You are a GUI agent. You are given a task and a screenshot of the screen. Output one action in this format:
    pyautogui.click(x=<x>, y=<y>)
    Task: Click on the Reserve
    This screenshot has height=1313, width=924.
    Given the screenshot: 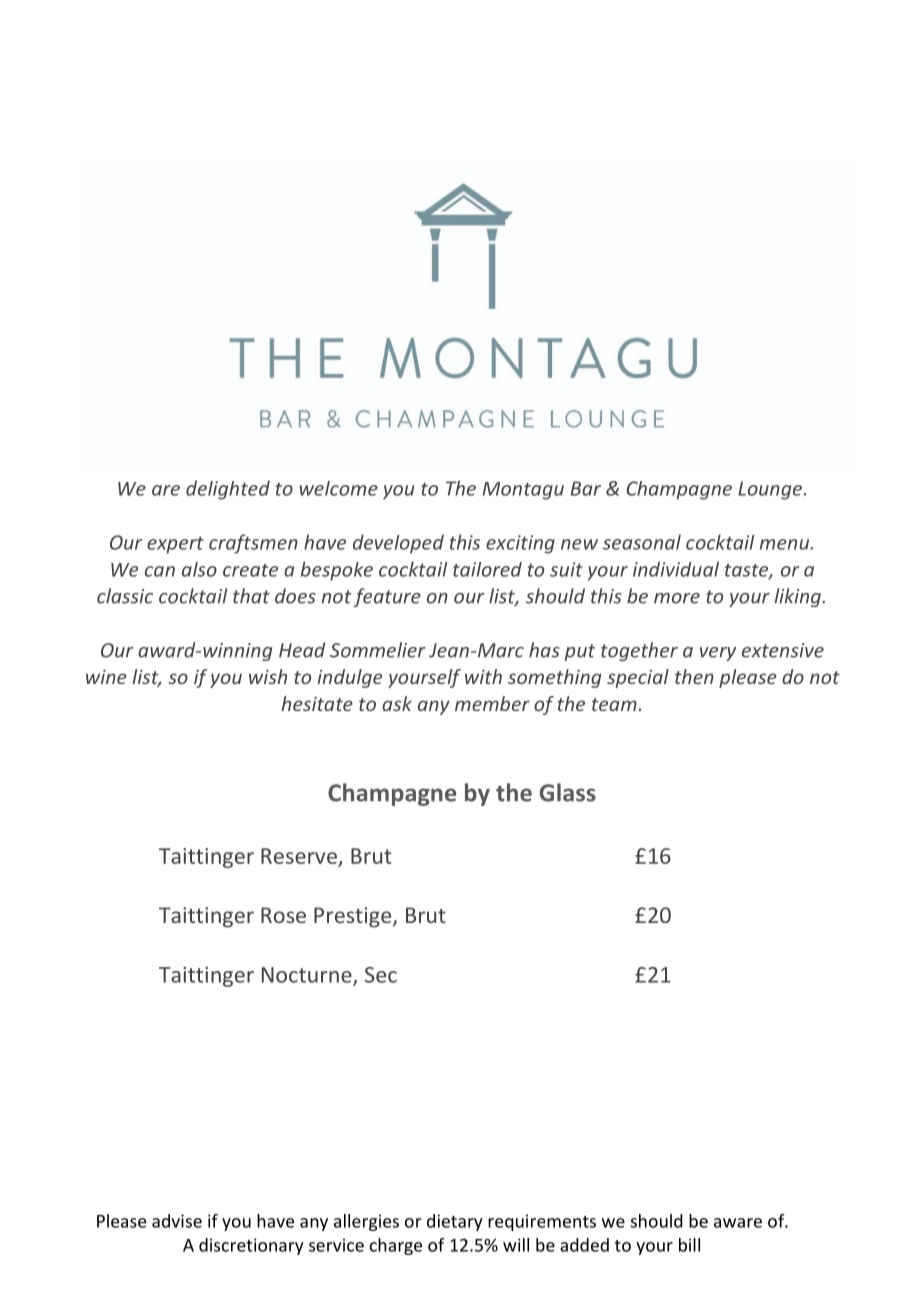 What is the action you would take?
    pyautogui.click(x=299, y=856)
